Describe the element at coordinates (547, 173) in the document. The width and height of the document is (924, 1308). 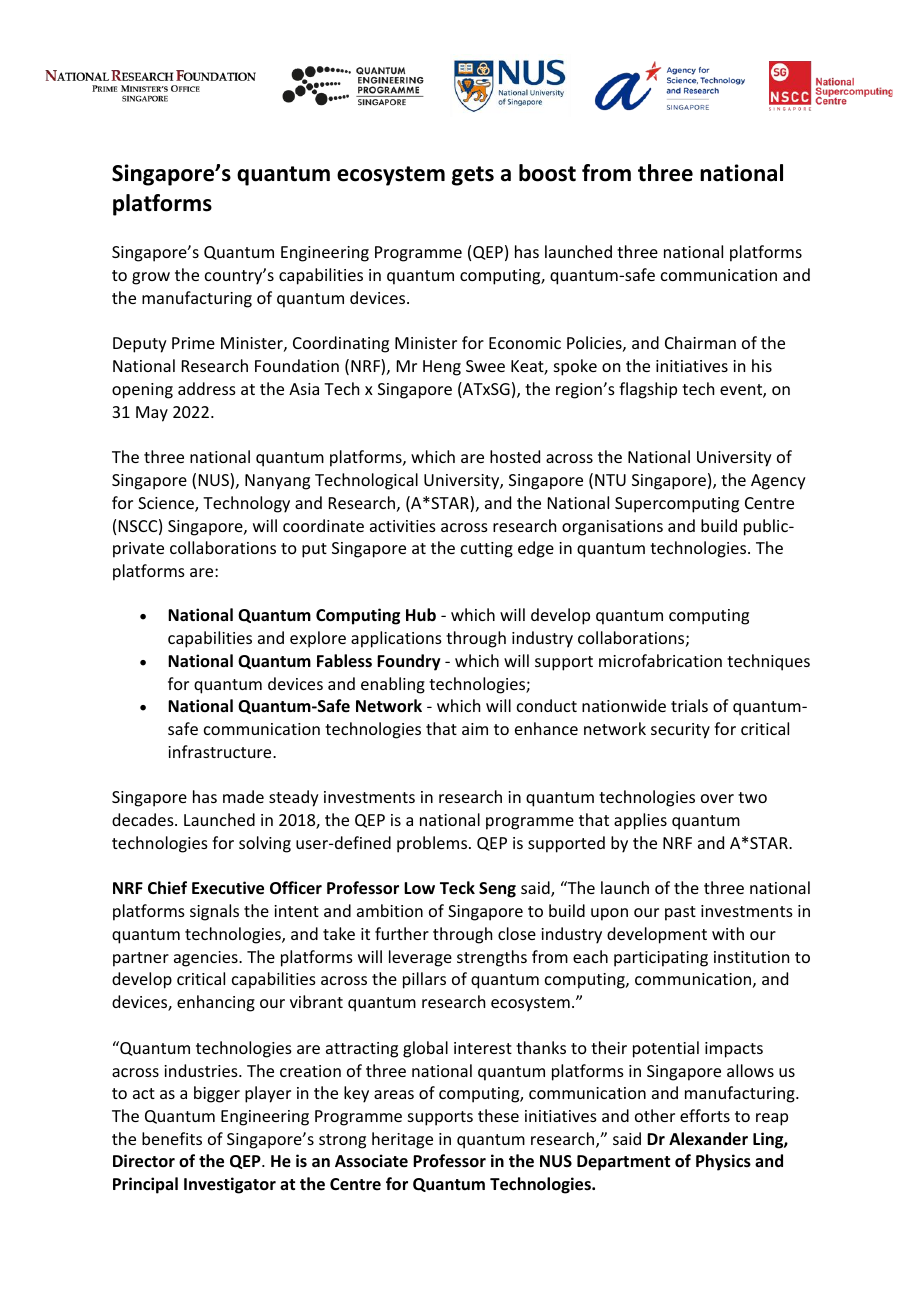
I see `boost` at that location.
